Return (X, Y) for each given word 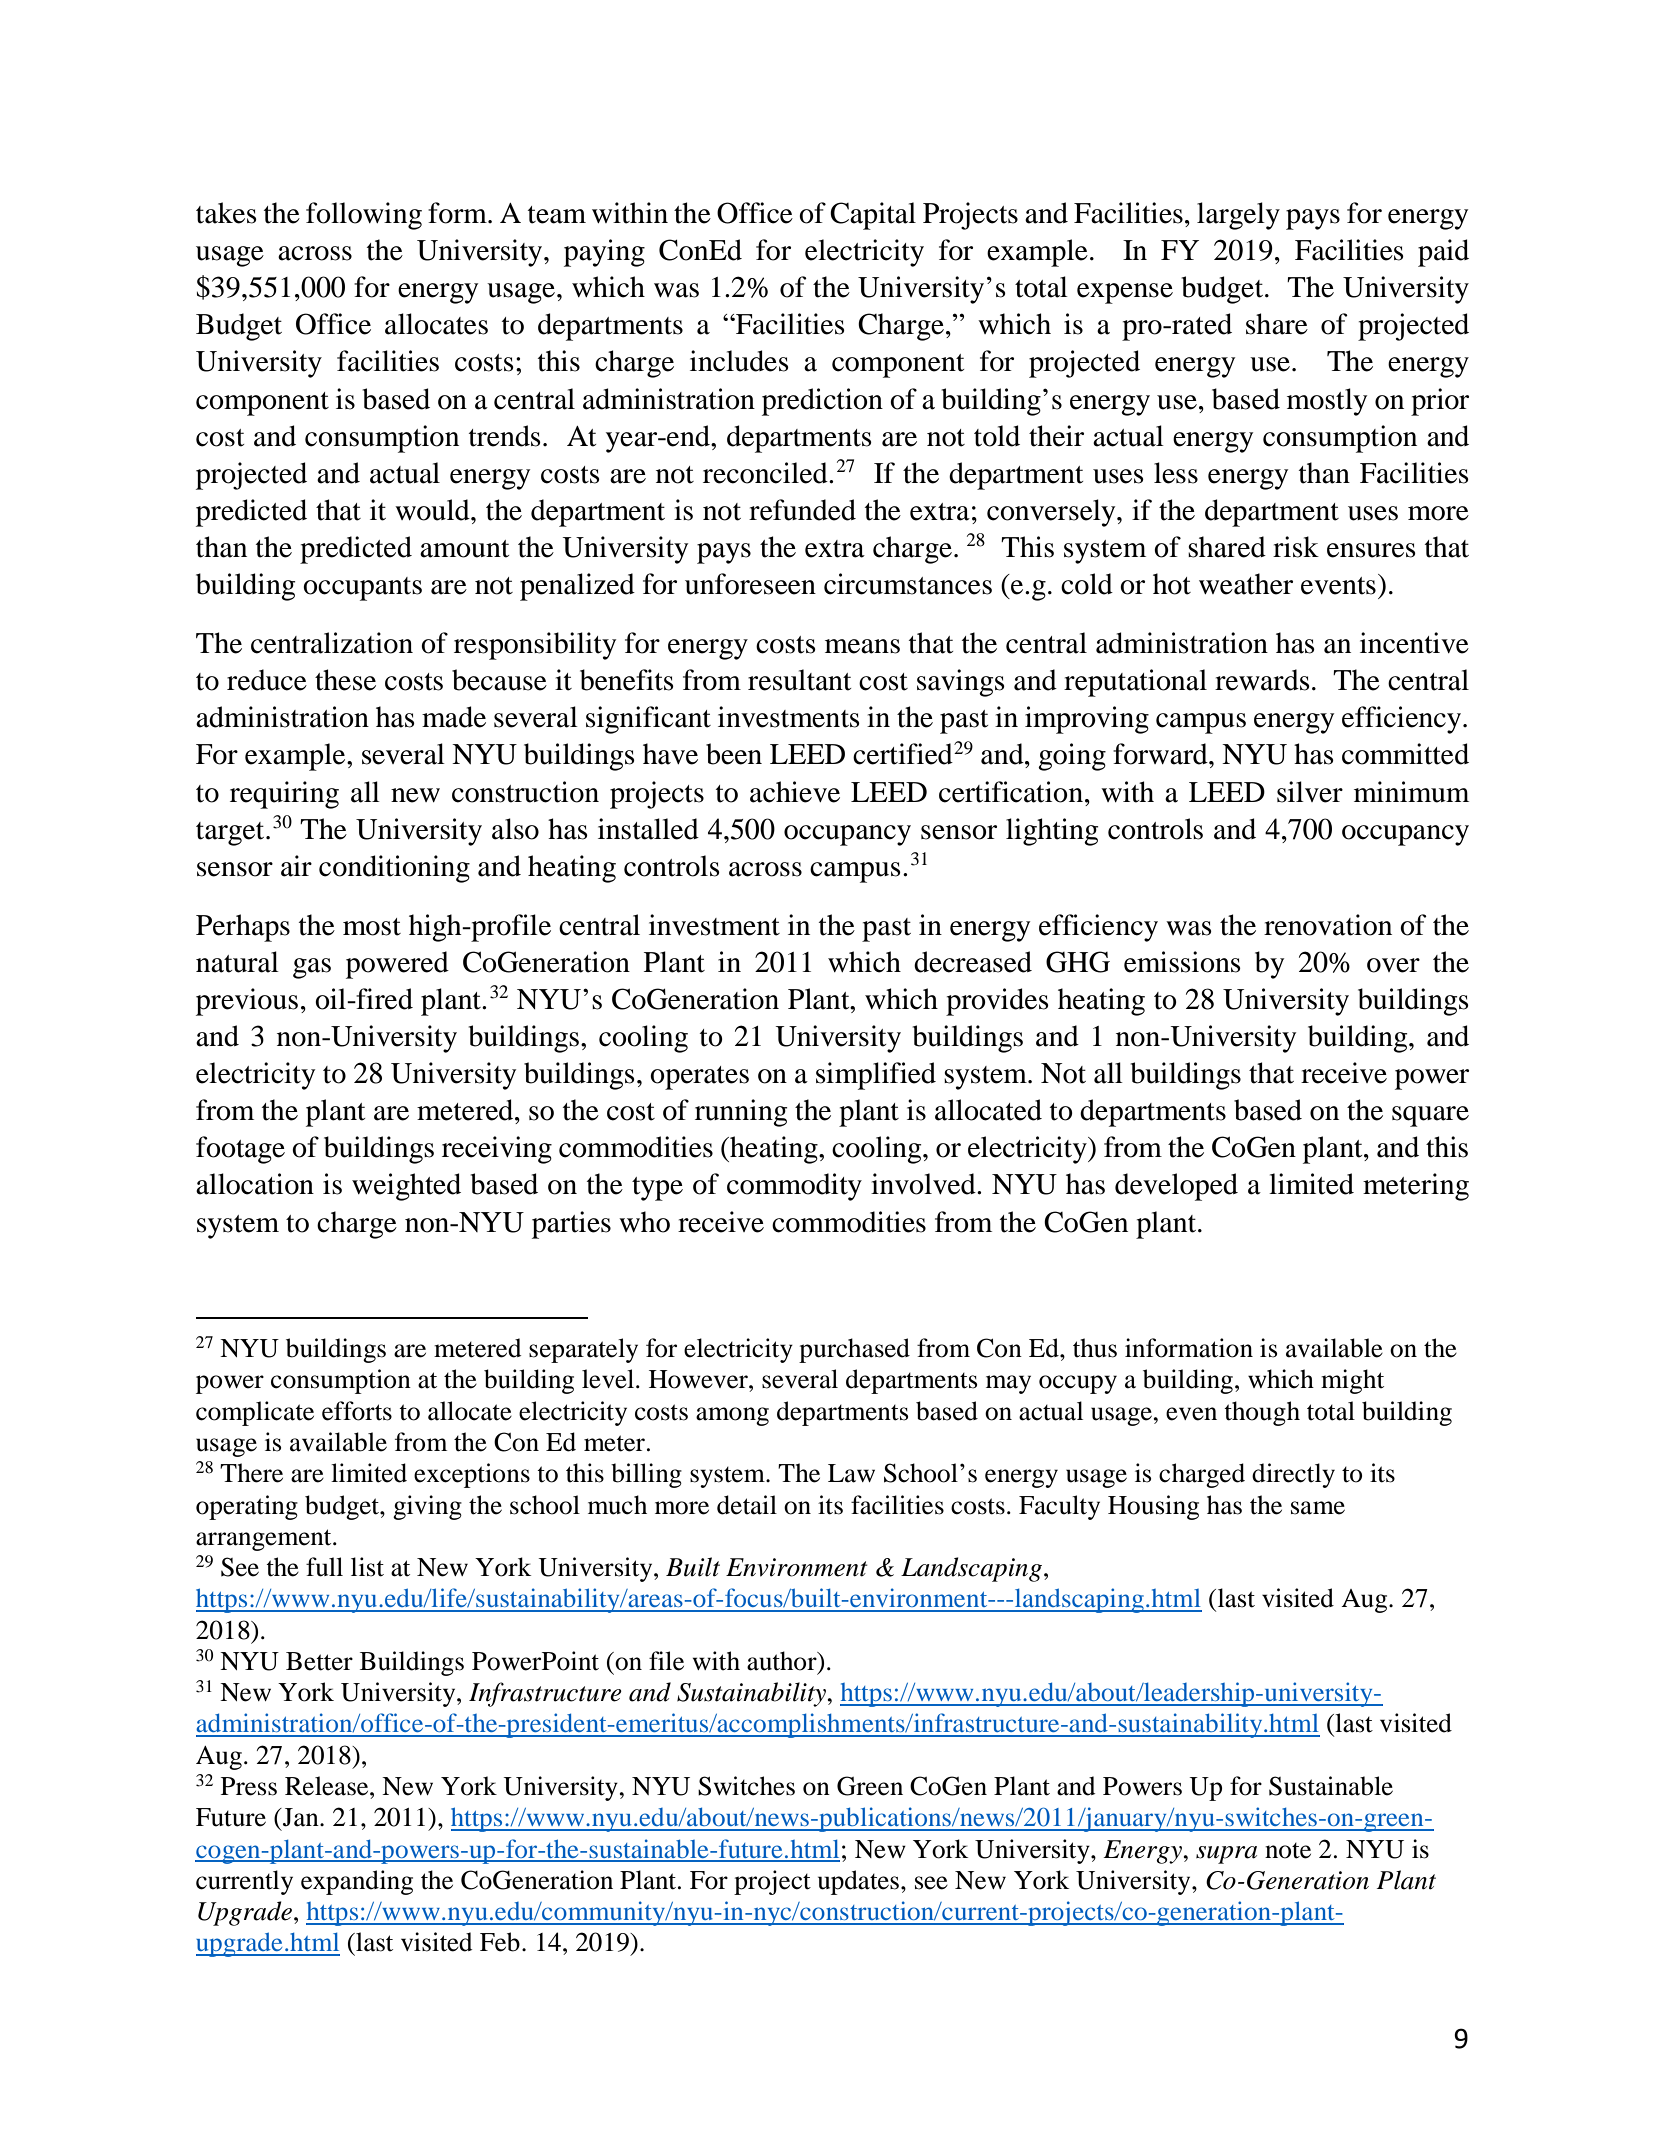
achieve (795, 792)
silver (1310, 792)
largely (1238, 216)
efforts (357, 1411)
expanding (357, 1882)
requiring (284, 795)
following (364, 216)
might (1352, 1381)
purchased (854, 1350)
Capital (873, 216)
